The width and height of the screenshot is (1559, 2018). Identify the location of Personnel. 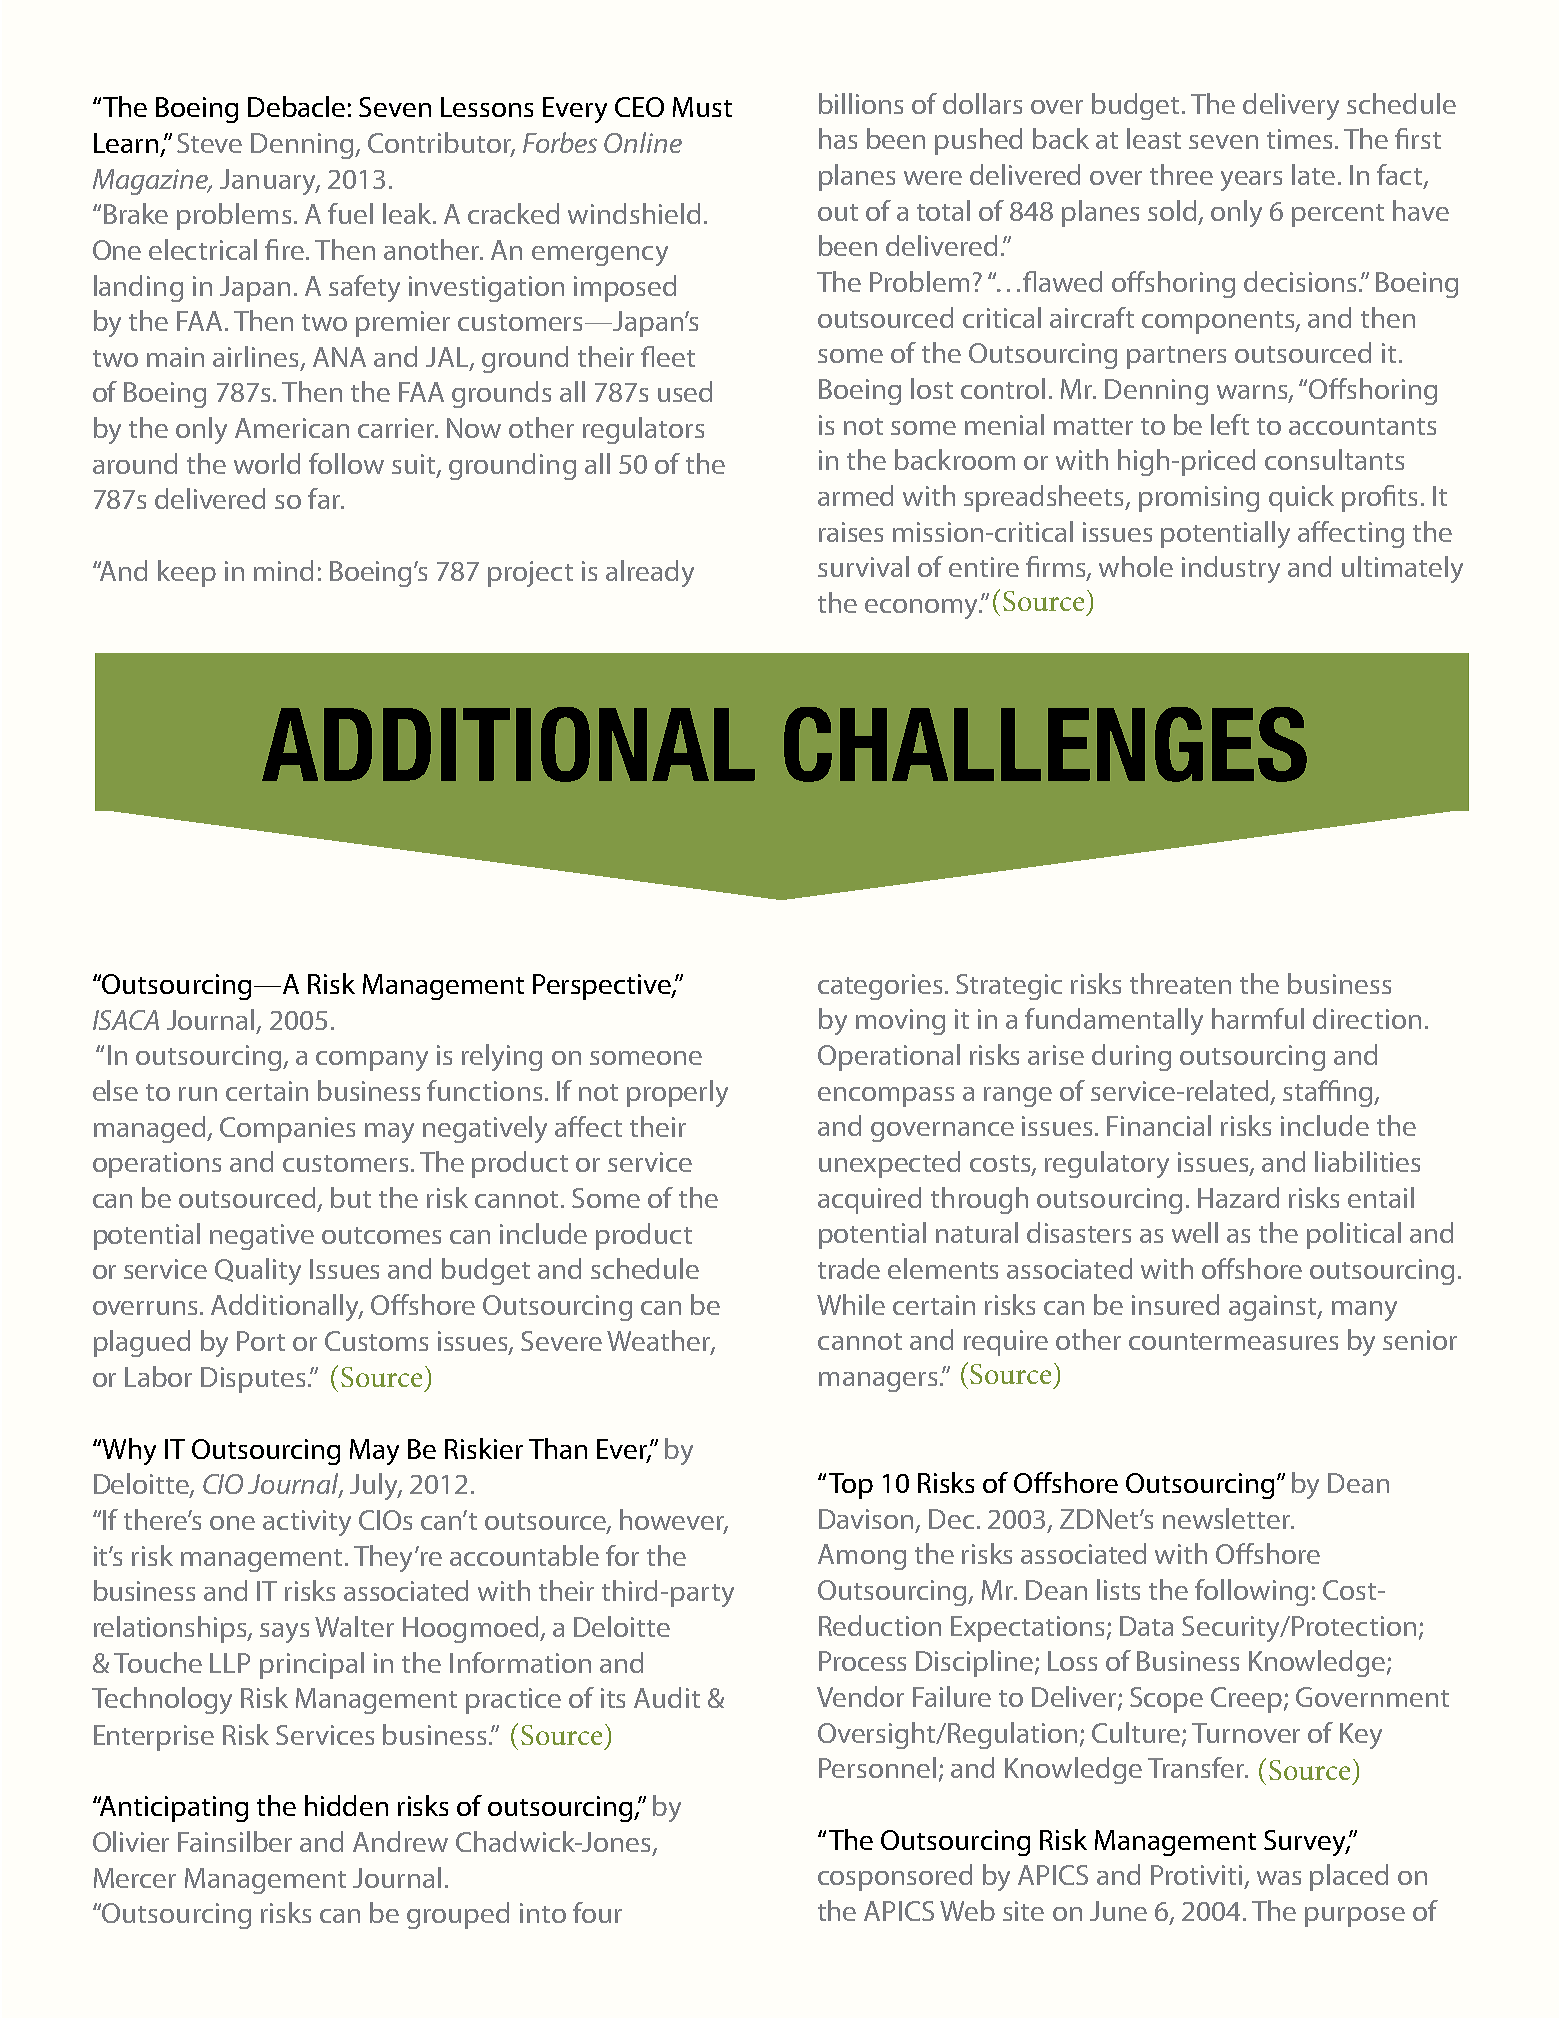
(877, 1767).
